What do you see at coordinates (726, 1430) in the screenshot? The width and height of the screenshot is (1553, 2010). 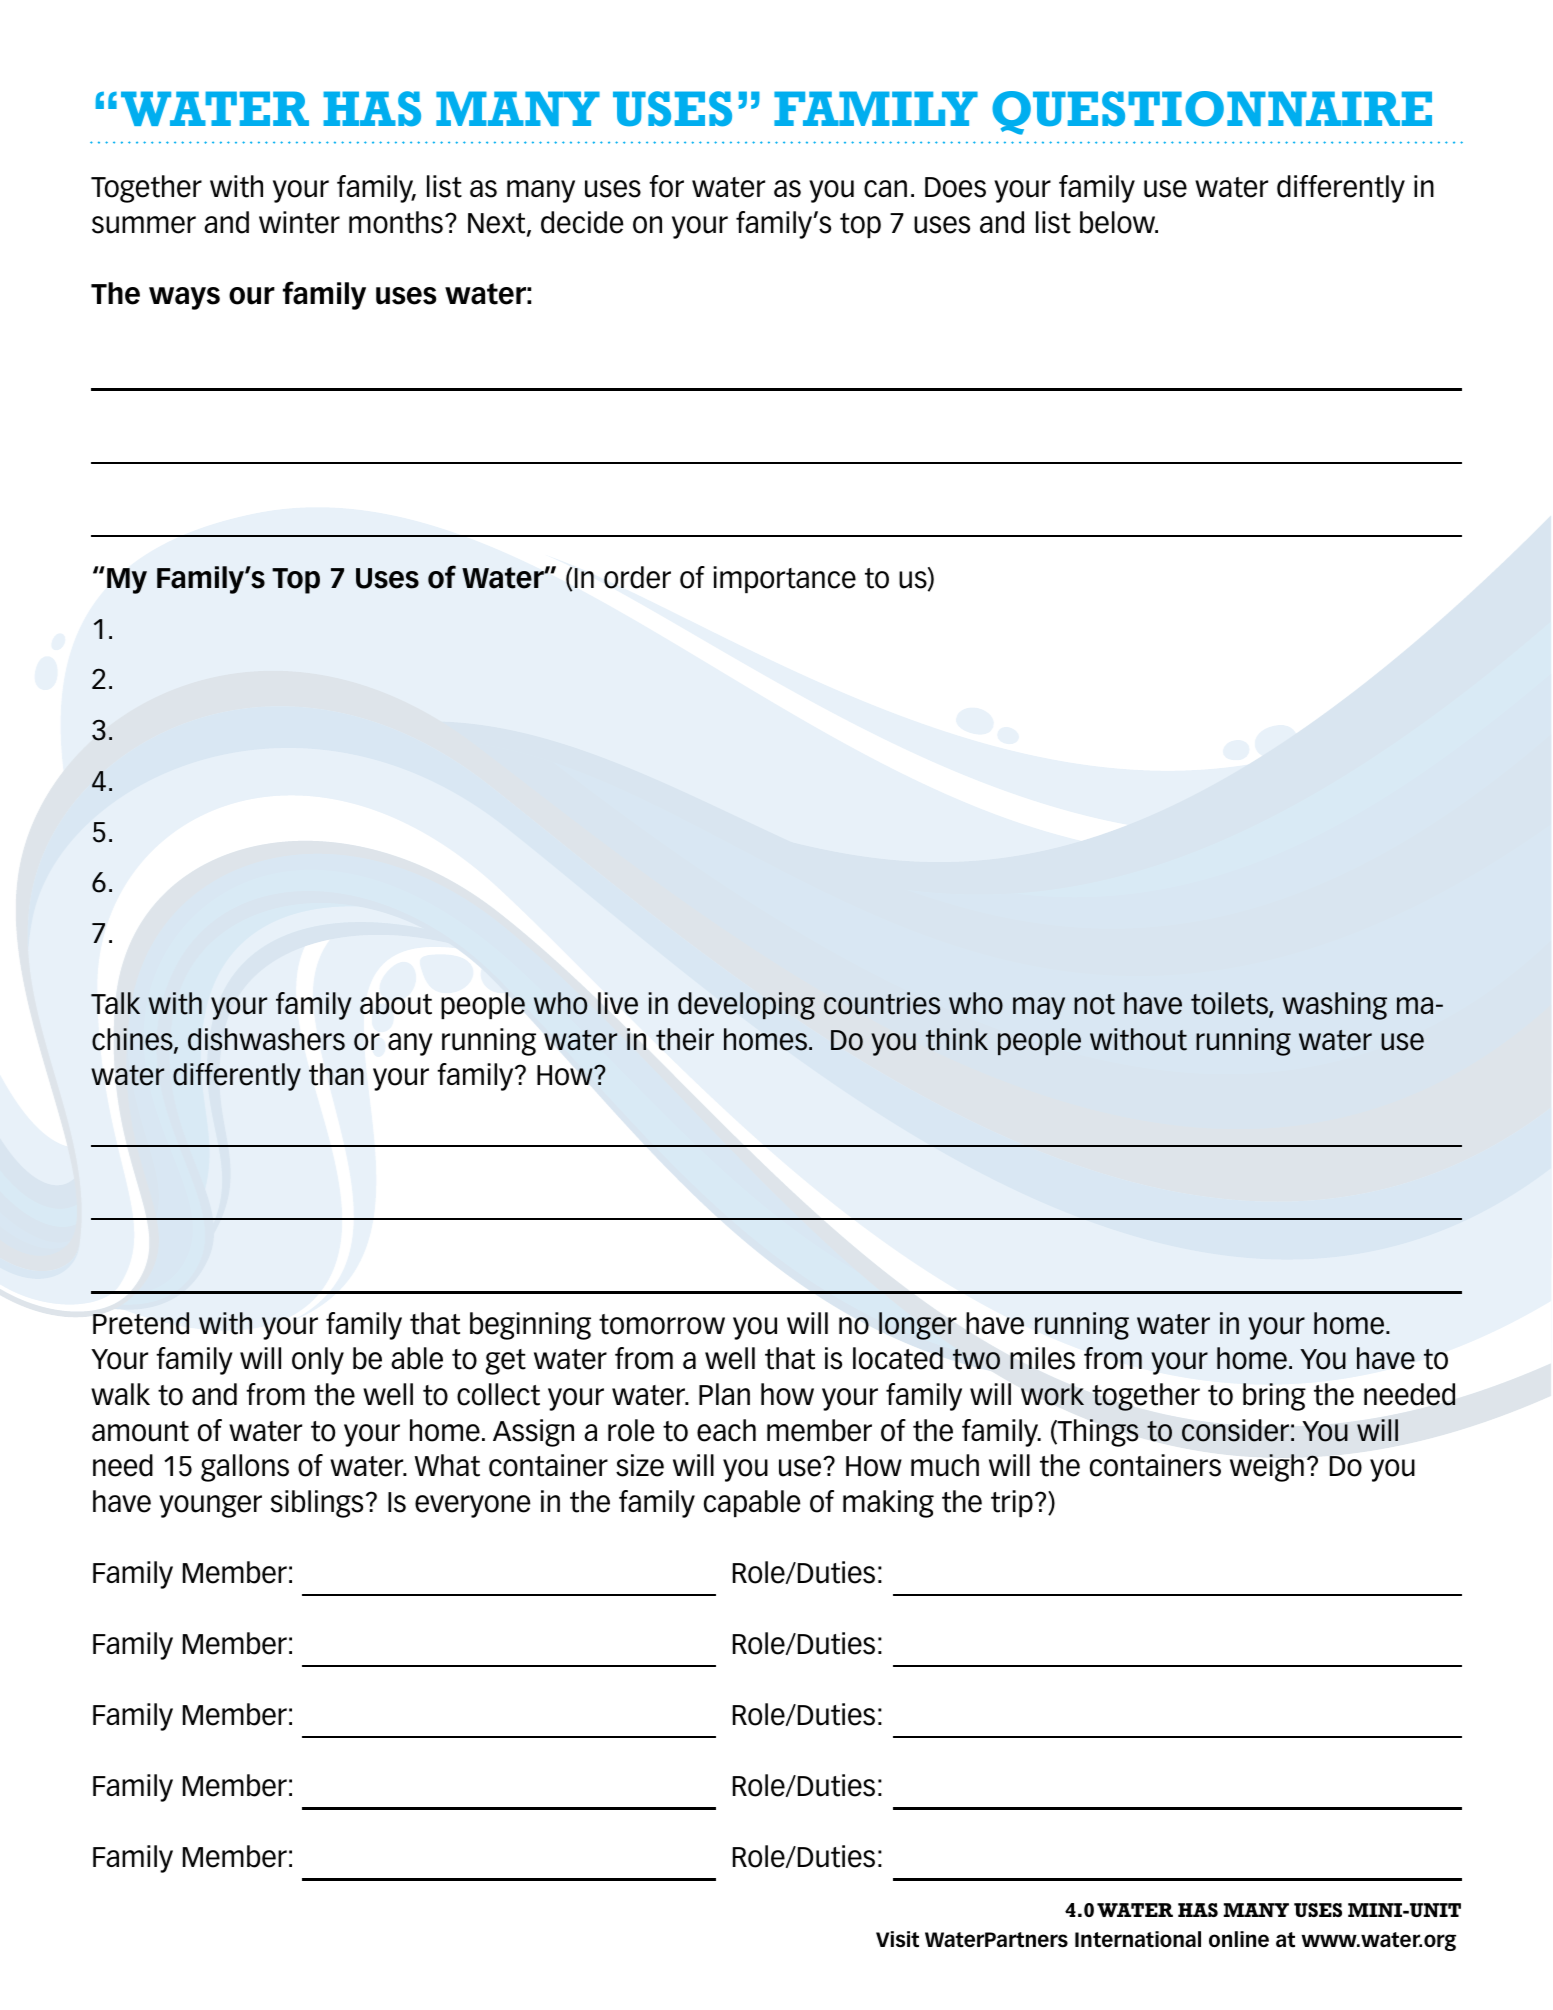 I see `each` at bounding box center [726, 1430].
